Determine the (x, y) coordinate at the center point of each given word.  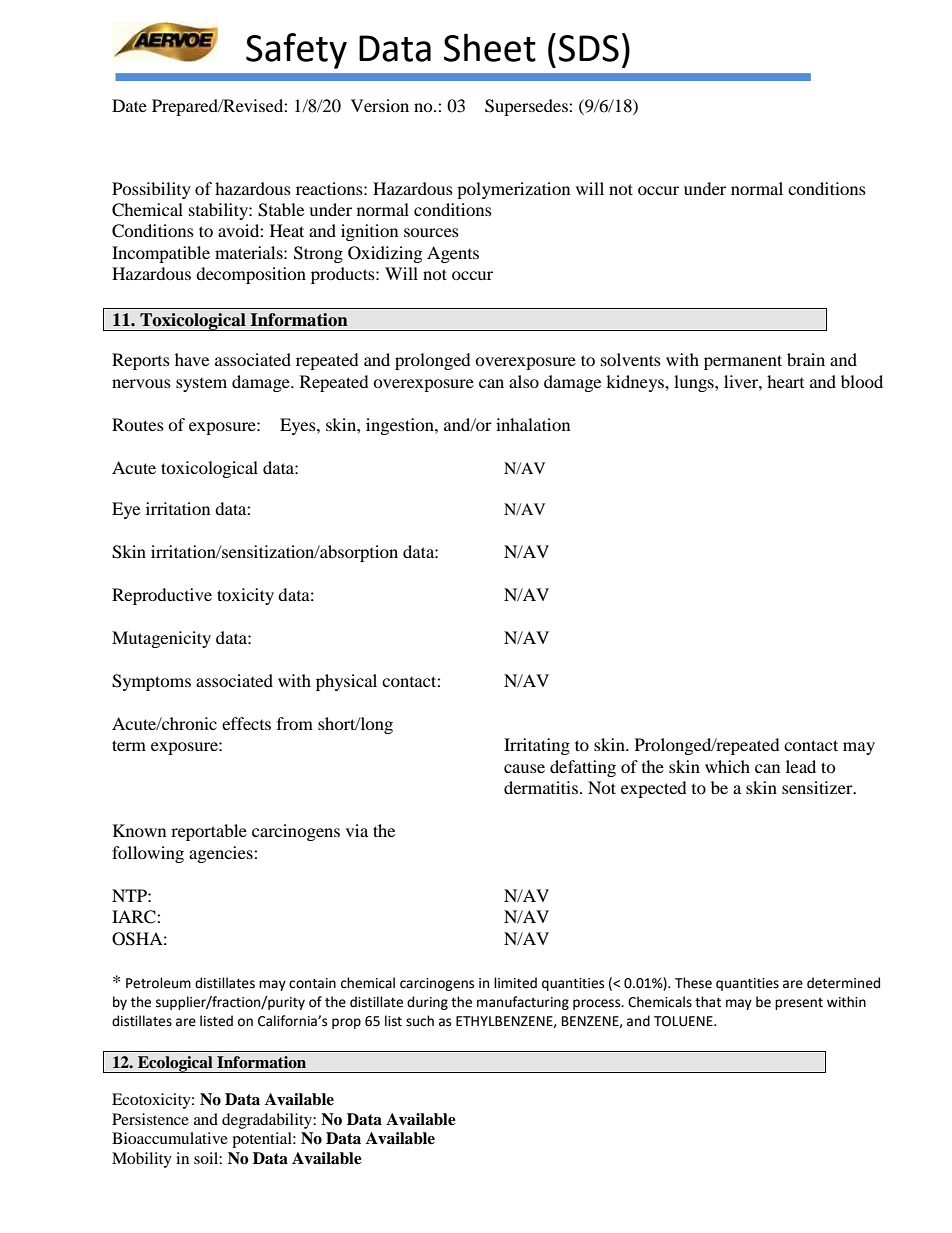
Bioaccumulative (170, 1138)
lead (801, 766)
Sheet (490, 47)
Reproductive (162, 596)
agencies (222, 854)
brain (806, 359)
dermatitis (541, 787)
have (192, 359)
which (727, 766)
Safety (296, 51)
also (524, 381)
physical (346, 682)
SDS (589, 48)
